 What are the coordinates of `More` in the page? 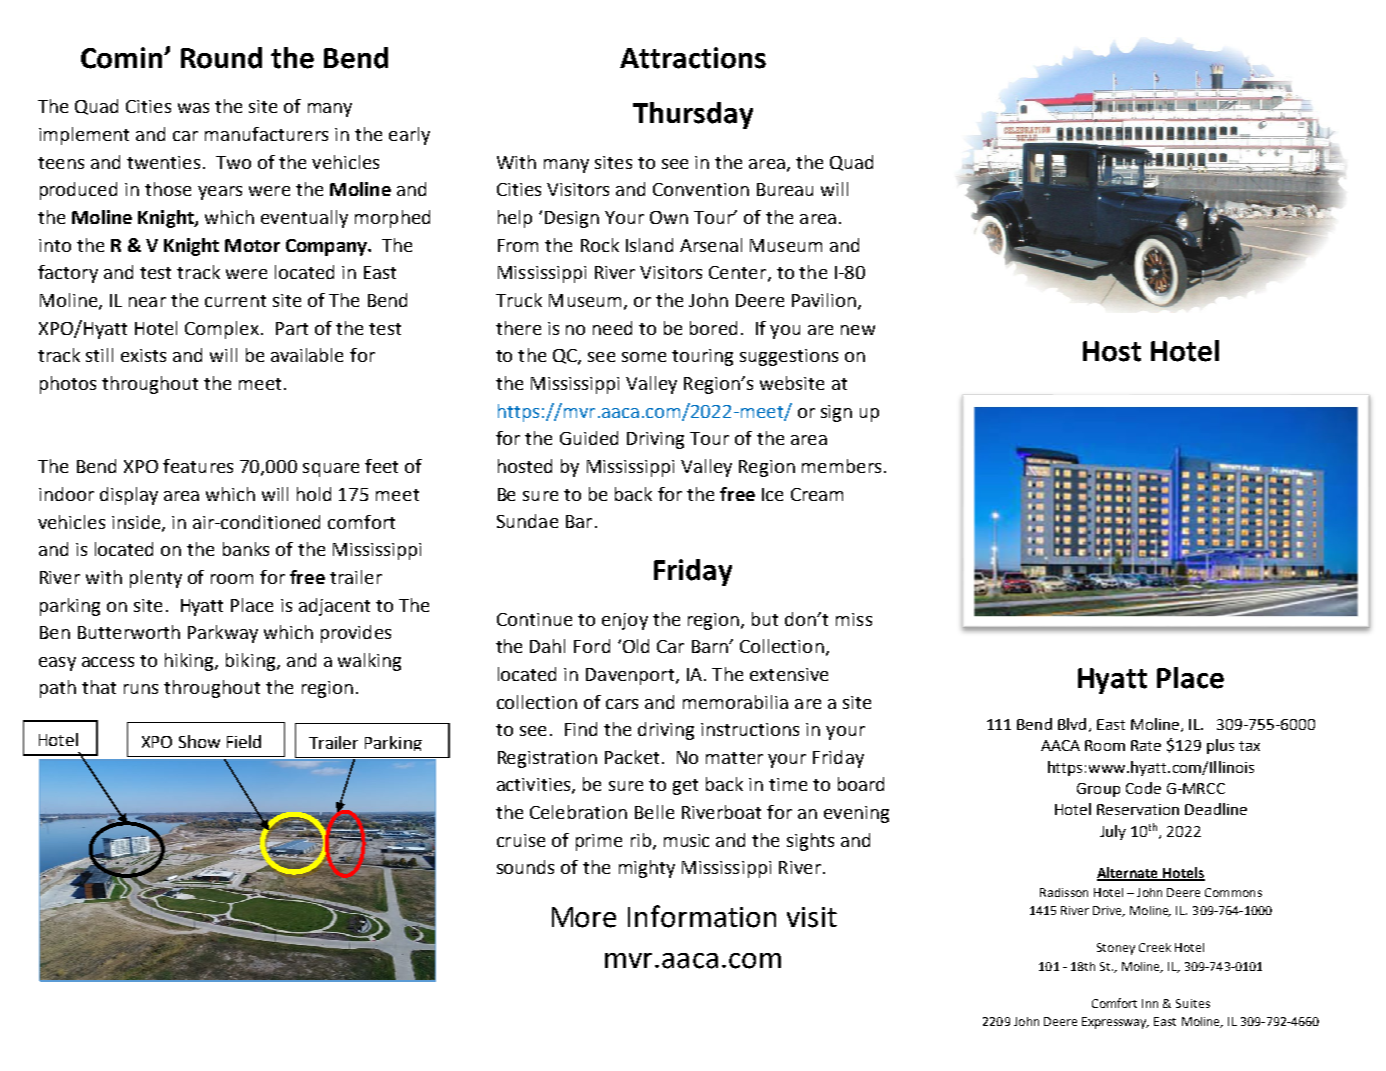 It's located at (584, 917).
